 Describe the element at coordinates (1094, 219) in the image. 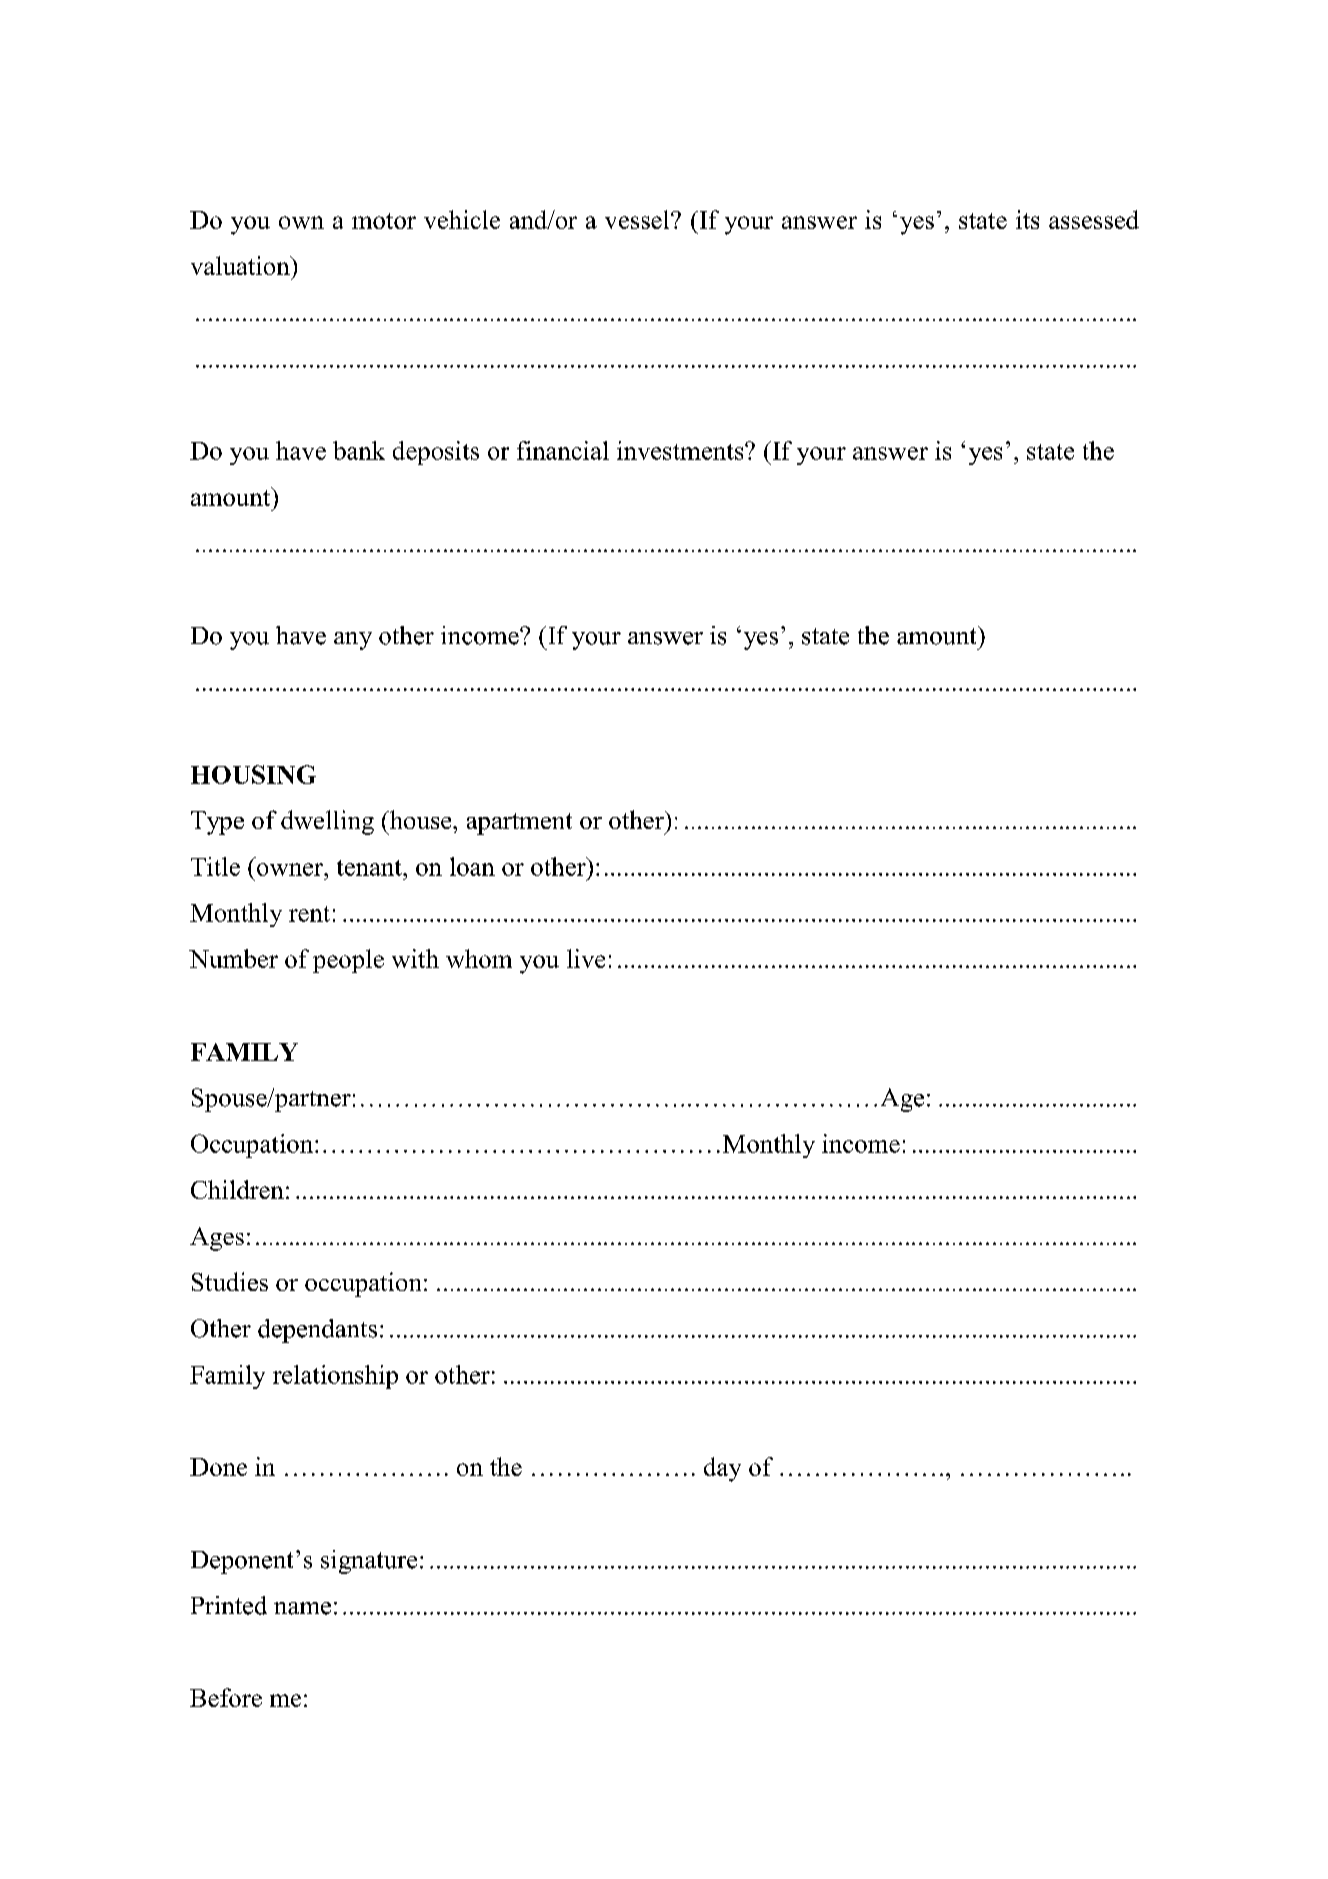

I see `assessed` at that location.
